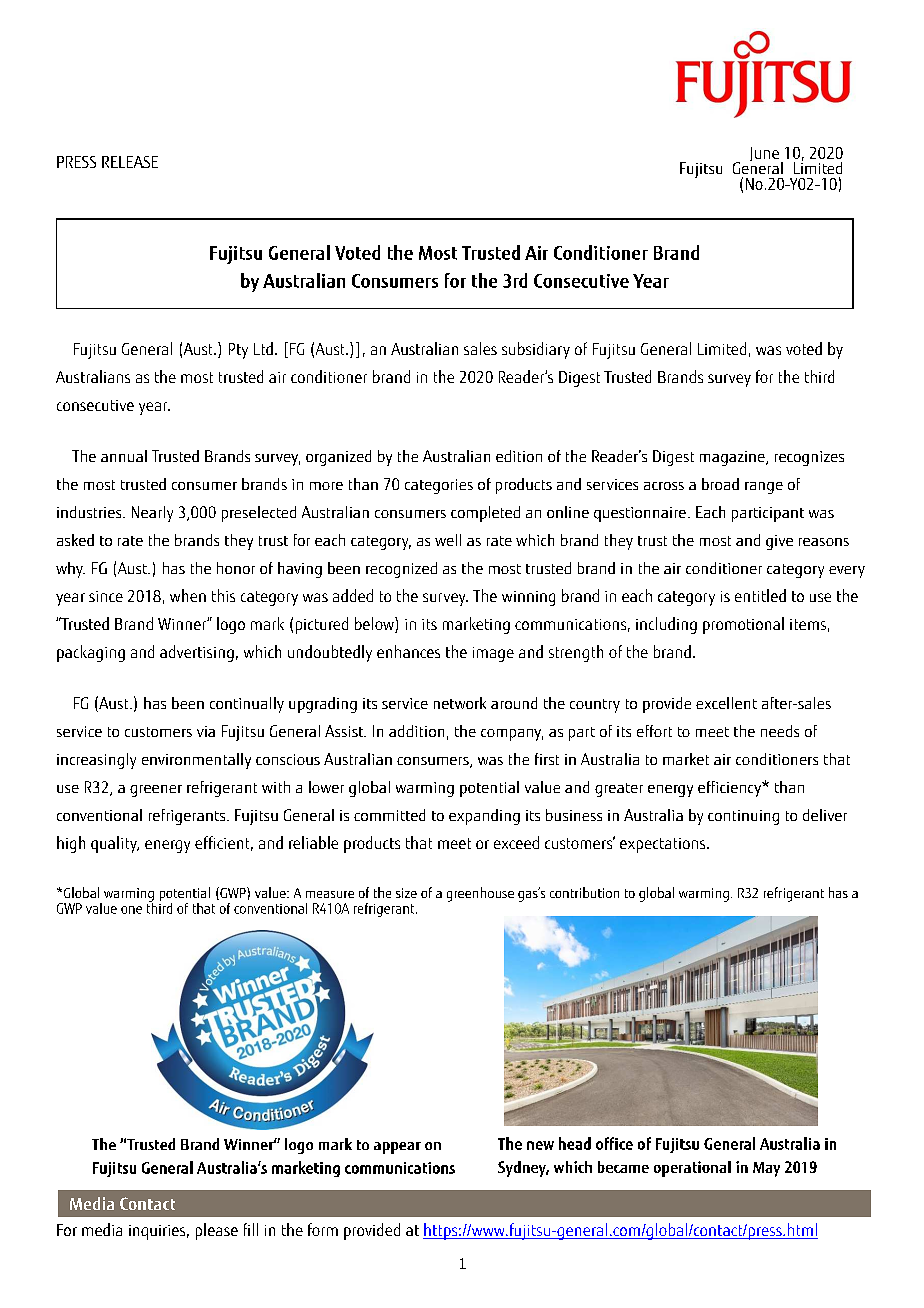 The image size is (924, 1308). I want to click on please, so click(217, 1231).
